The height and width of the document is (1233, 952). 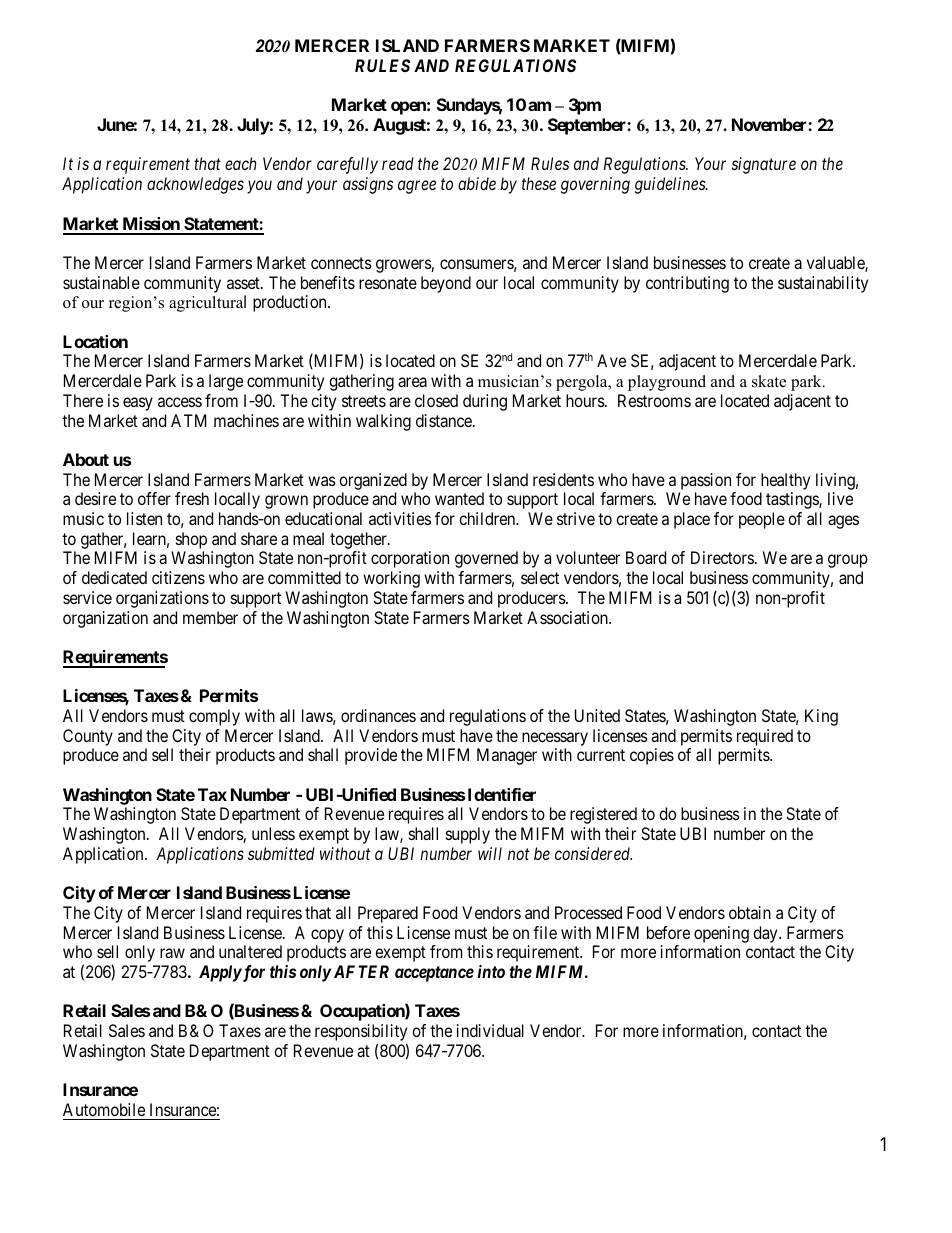 What do you see at coordinates (477, 183) in the document?
I see `abide` at bounding box center [477, 183].
